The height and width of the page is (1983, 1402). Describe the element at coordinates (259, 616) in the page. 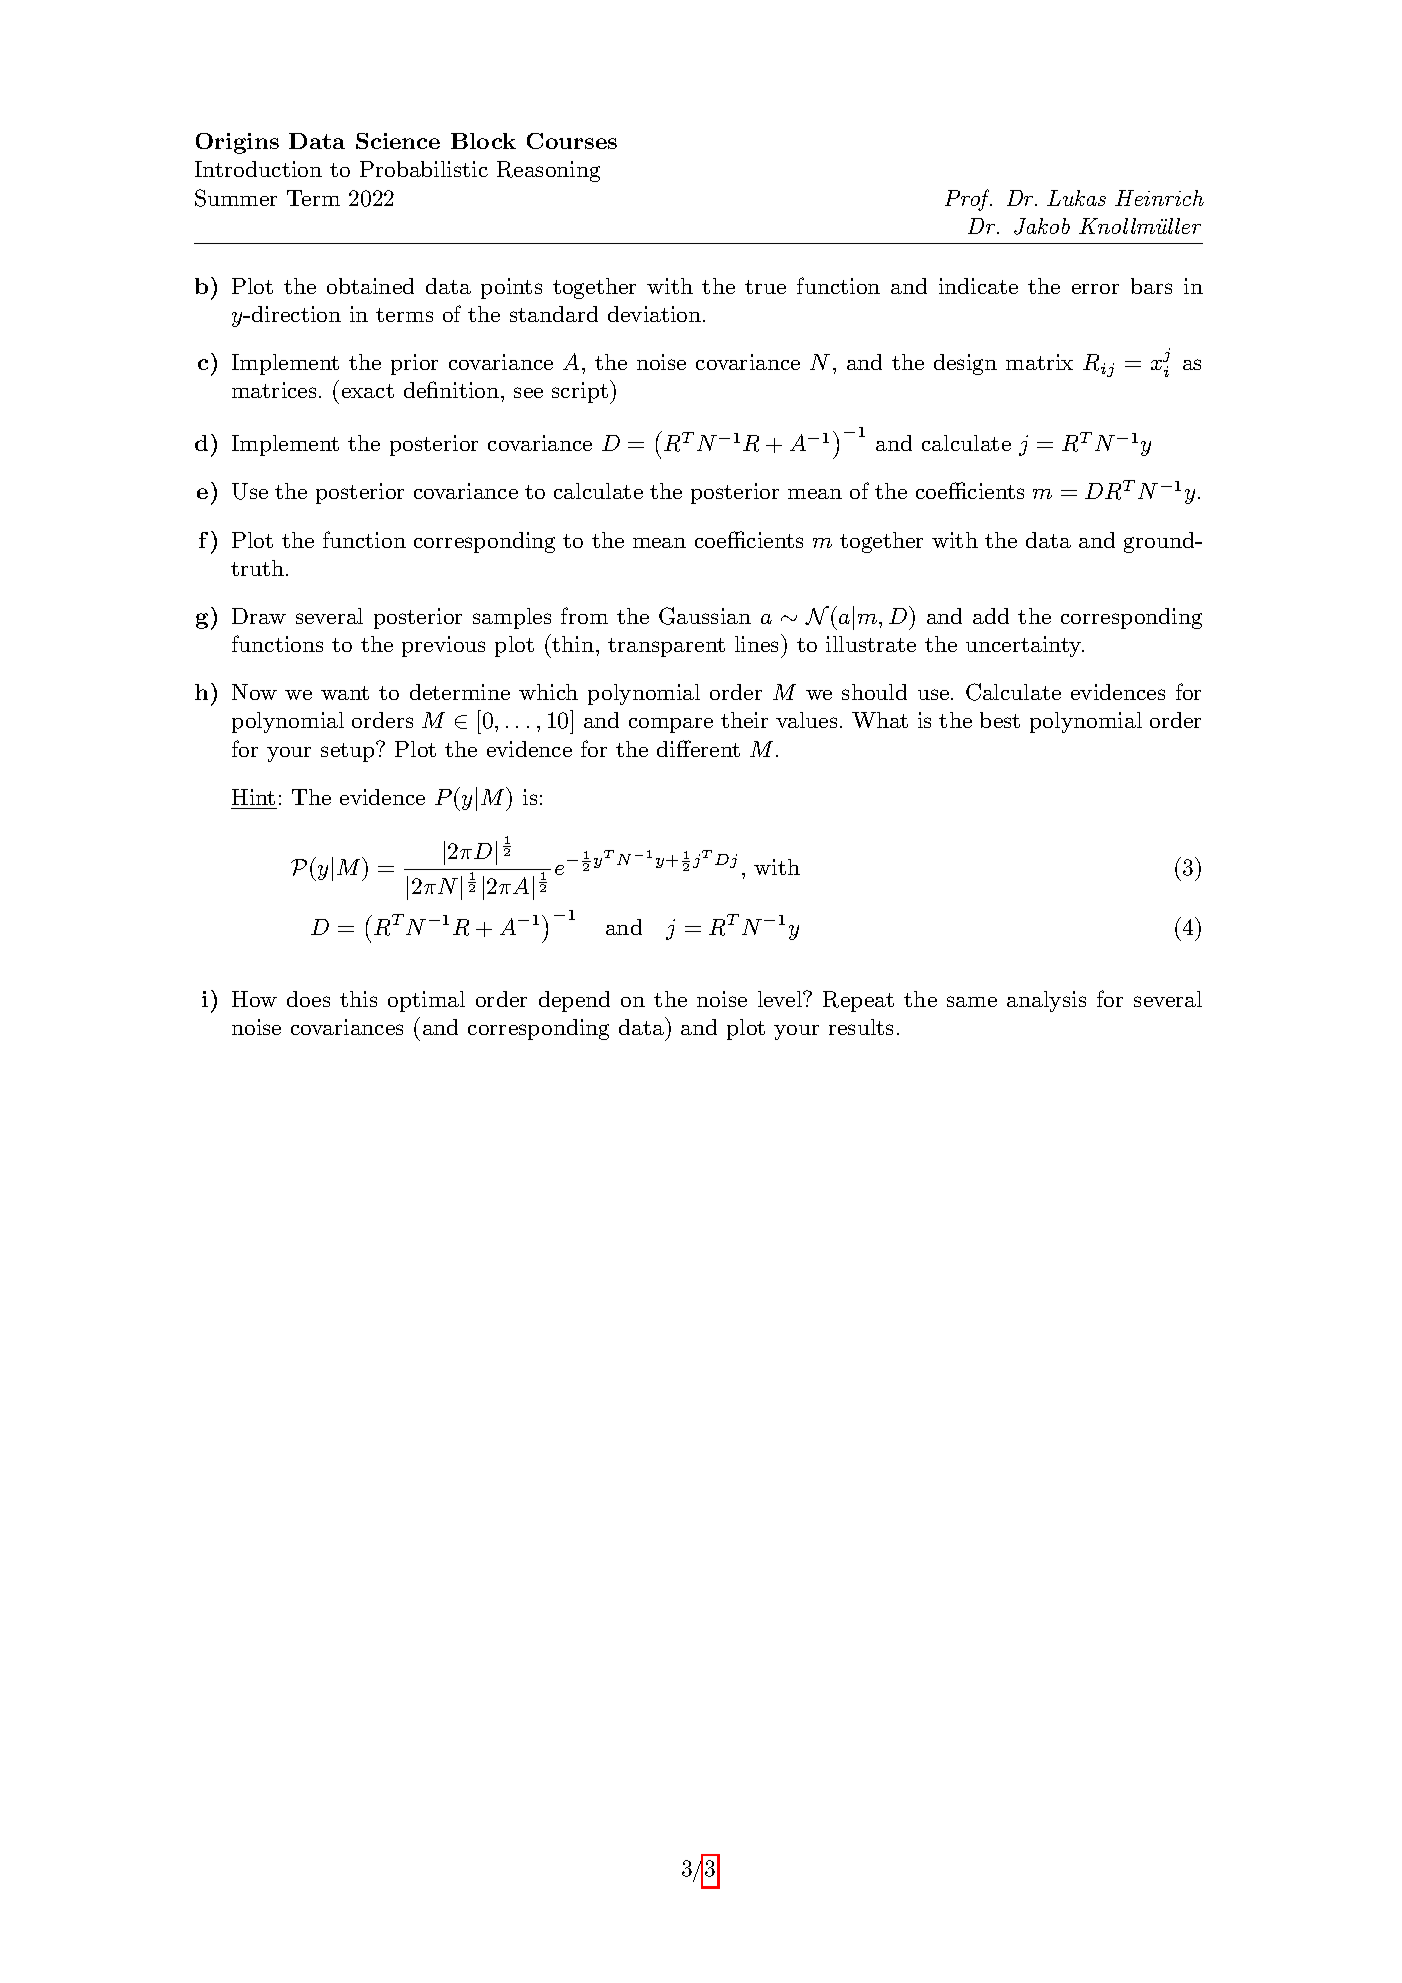

I see `Draw` at that location.
